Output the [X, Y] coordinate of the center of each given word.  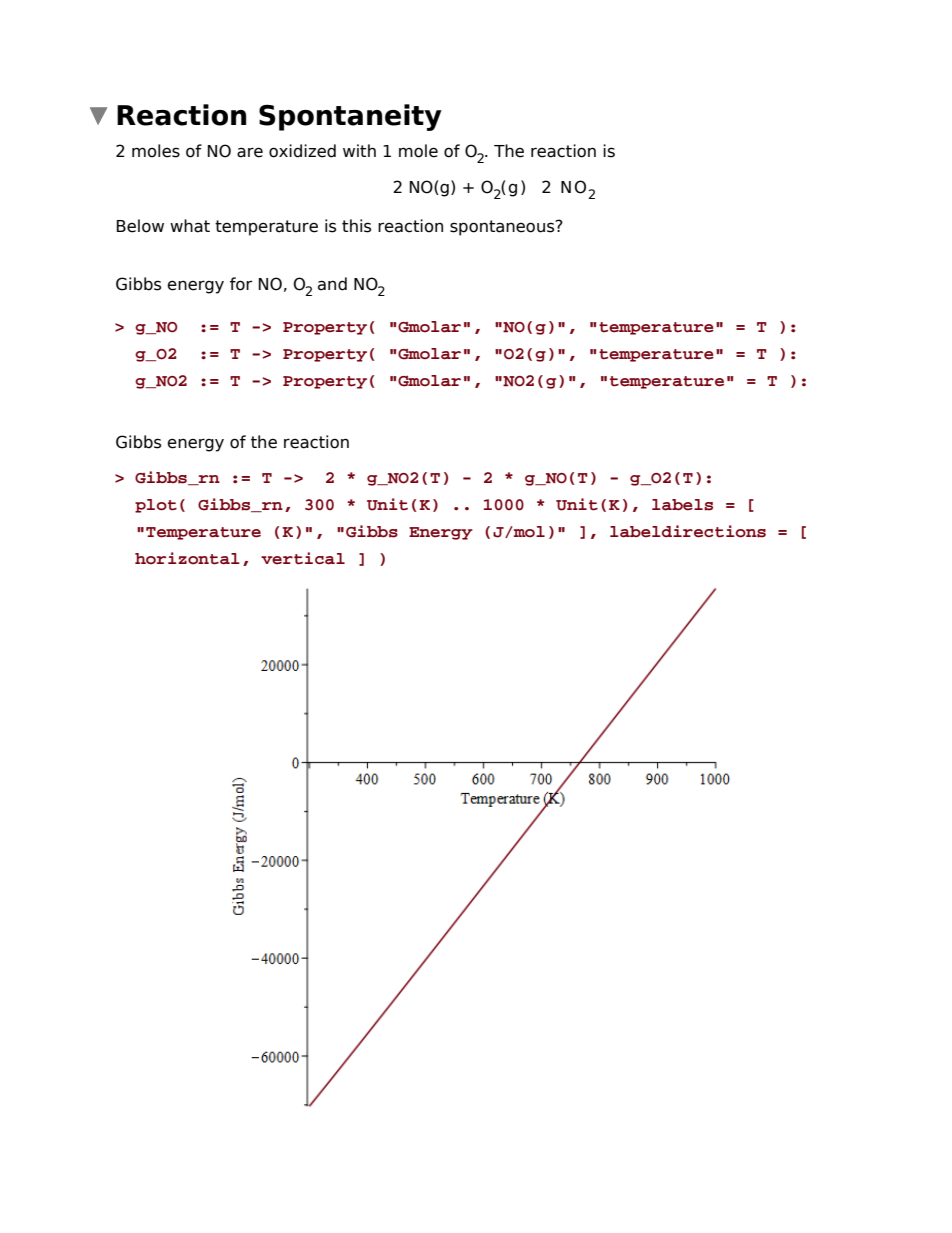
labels [682, 505]
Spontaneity [350, 117]
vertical [303, 558]
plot [156, 506]
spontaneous [503, 228]
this [356, 226]
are [250, 152]
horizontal [187, 558]
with [359, 150]
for [241, 284]
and [332, 284]
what [190, 226]
